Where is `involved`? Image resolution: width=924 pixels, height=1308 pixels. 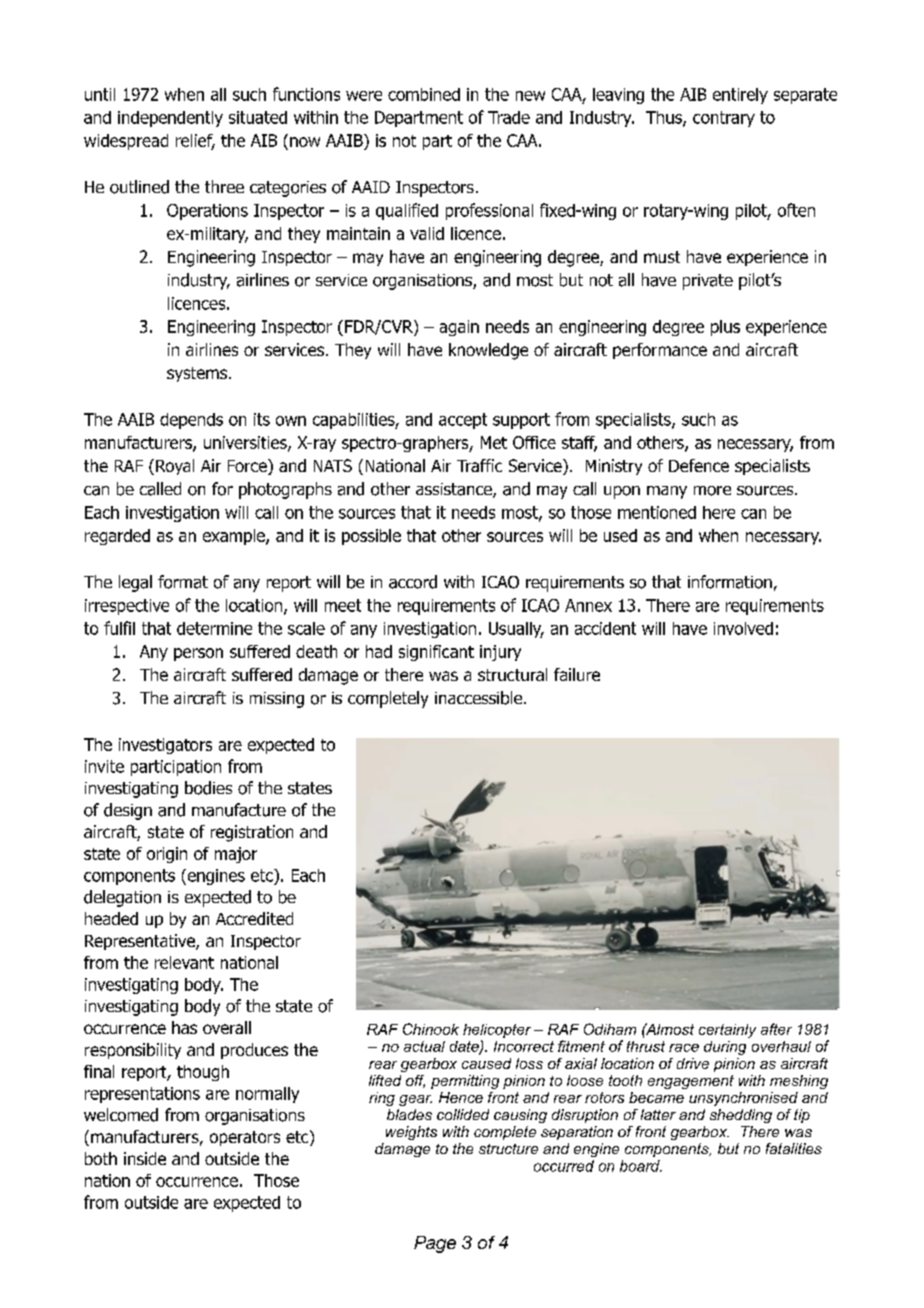 involved is located at coordinates (743, 628).
